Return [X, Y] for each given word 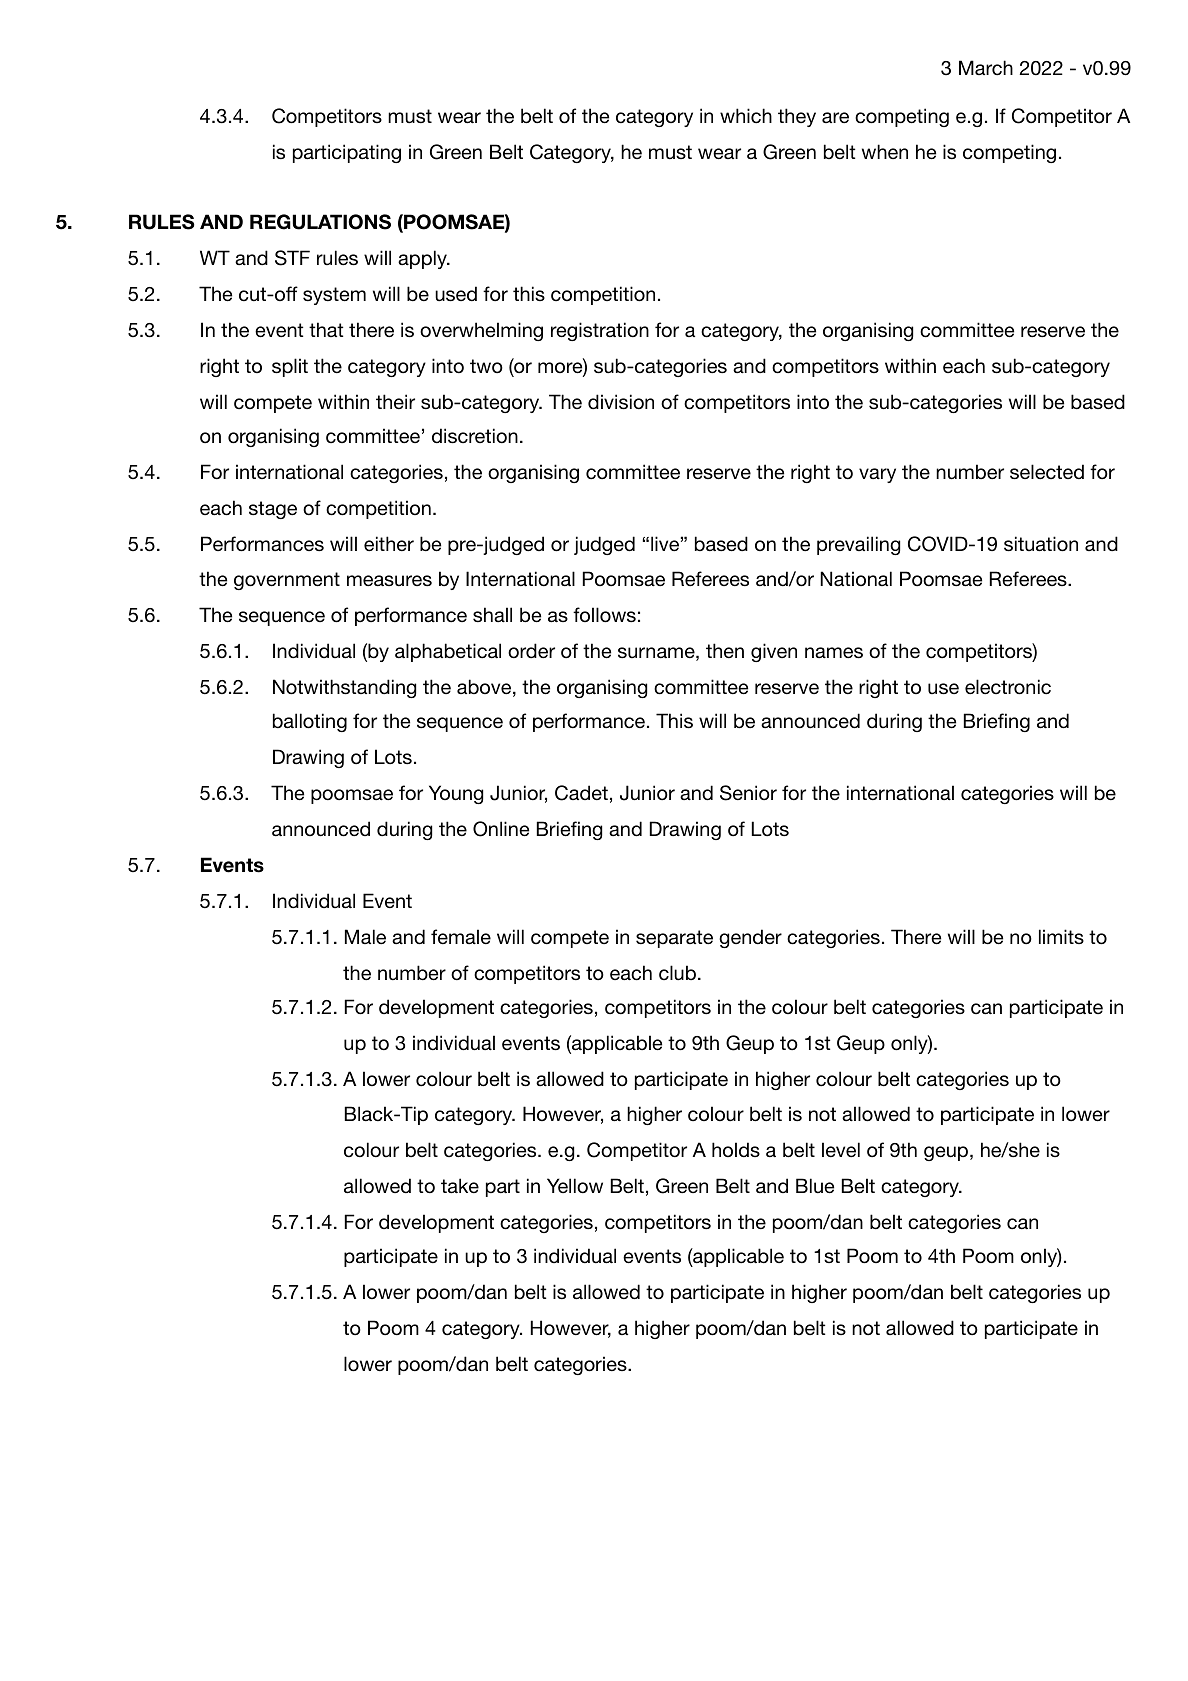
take [460, 1186]
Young [456, 794]
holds [736, 1149]
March [986, 68]
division [621, 402]
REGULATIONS [320, 222]
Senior [748, 793]
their [395, 401]
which [746, 116]
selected [1047, 472]
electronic [1008, 687]
